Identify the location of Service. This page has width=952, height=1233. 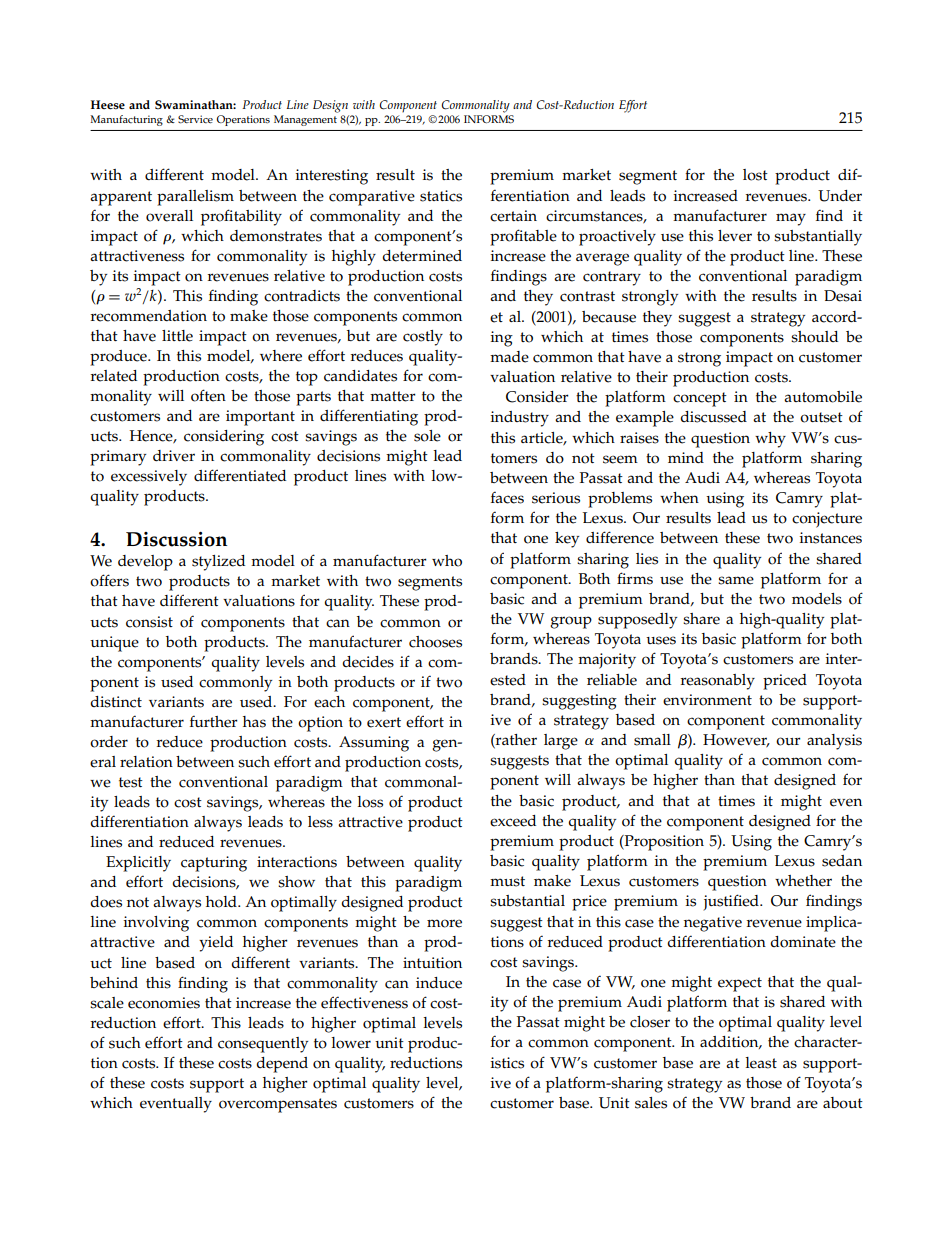
(195, 119).
